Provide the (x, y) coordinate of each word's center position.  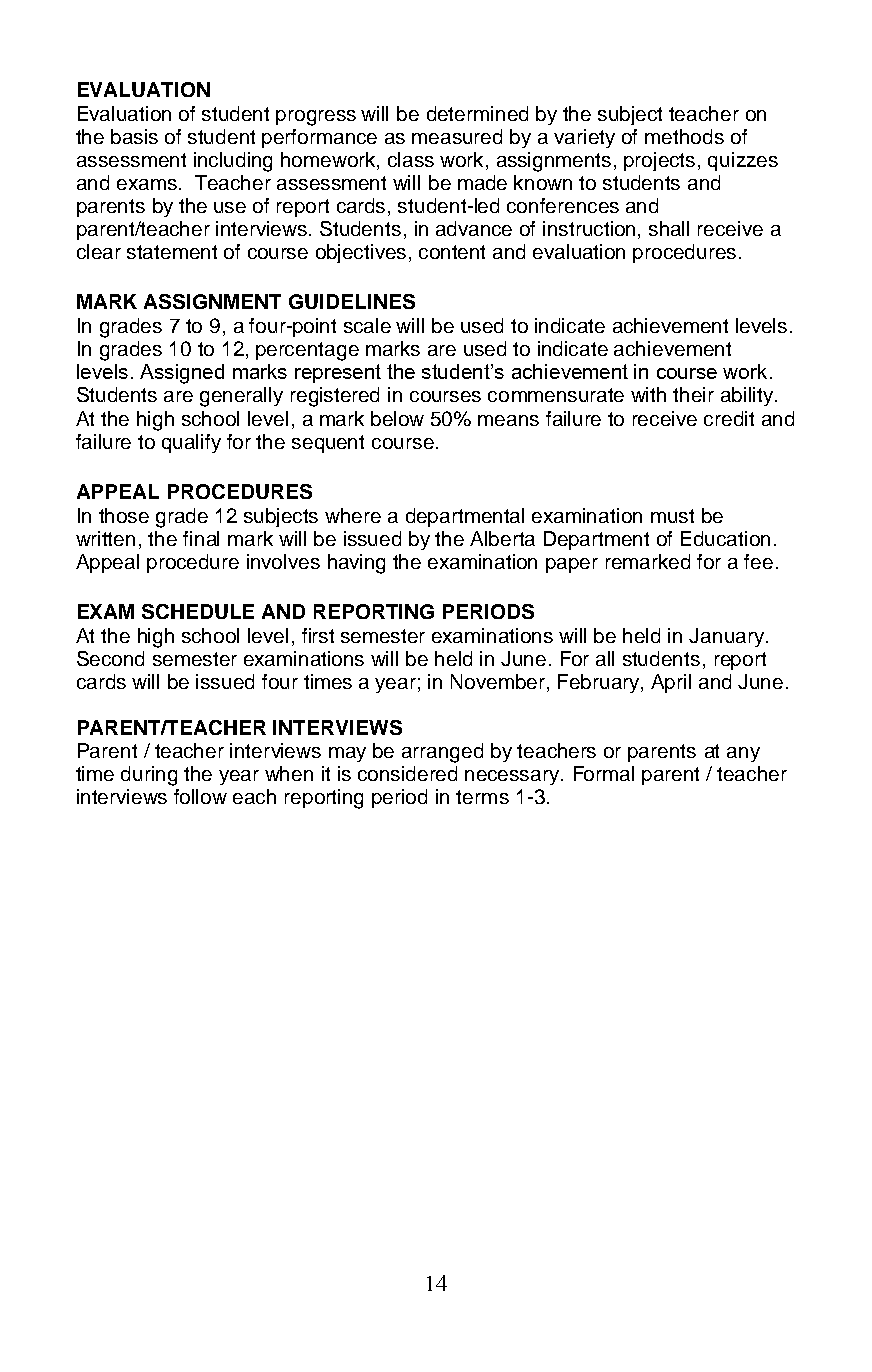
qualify (191, 443)
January (726, 637)
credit (729, 418)
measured (457, 136)
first (318, 635)
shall (669, 228)
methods (684, 136)
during (149, 776)
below (397, 418)
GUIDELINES (352, 301)
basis (134, 136)
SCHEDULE (198, 611)
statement (172, 252)
